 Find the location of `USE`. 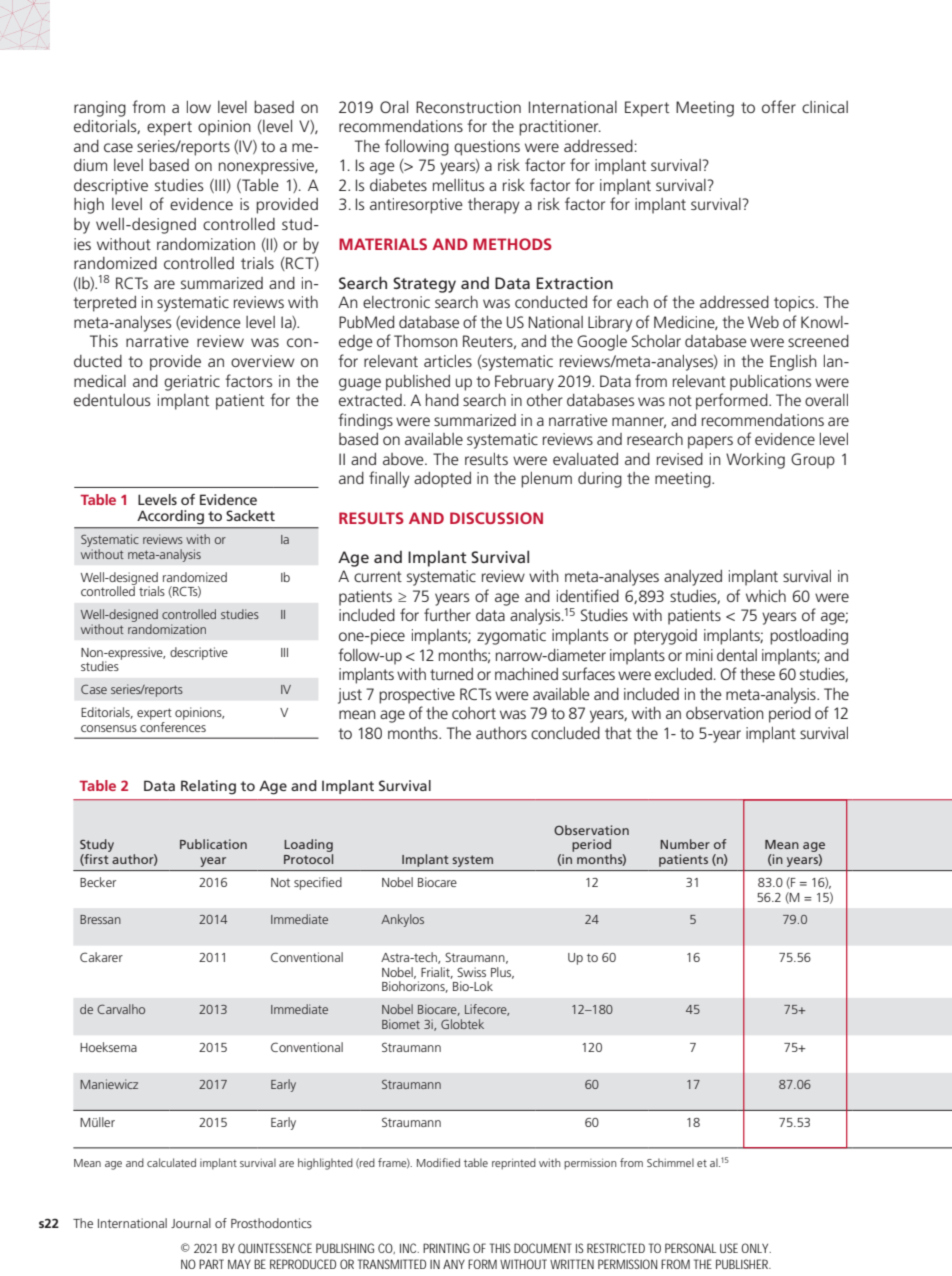

USE is located at coordinates (729, 1248).
